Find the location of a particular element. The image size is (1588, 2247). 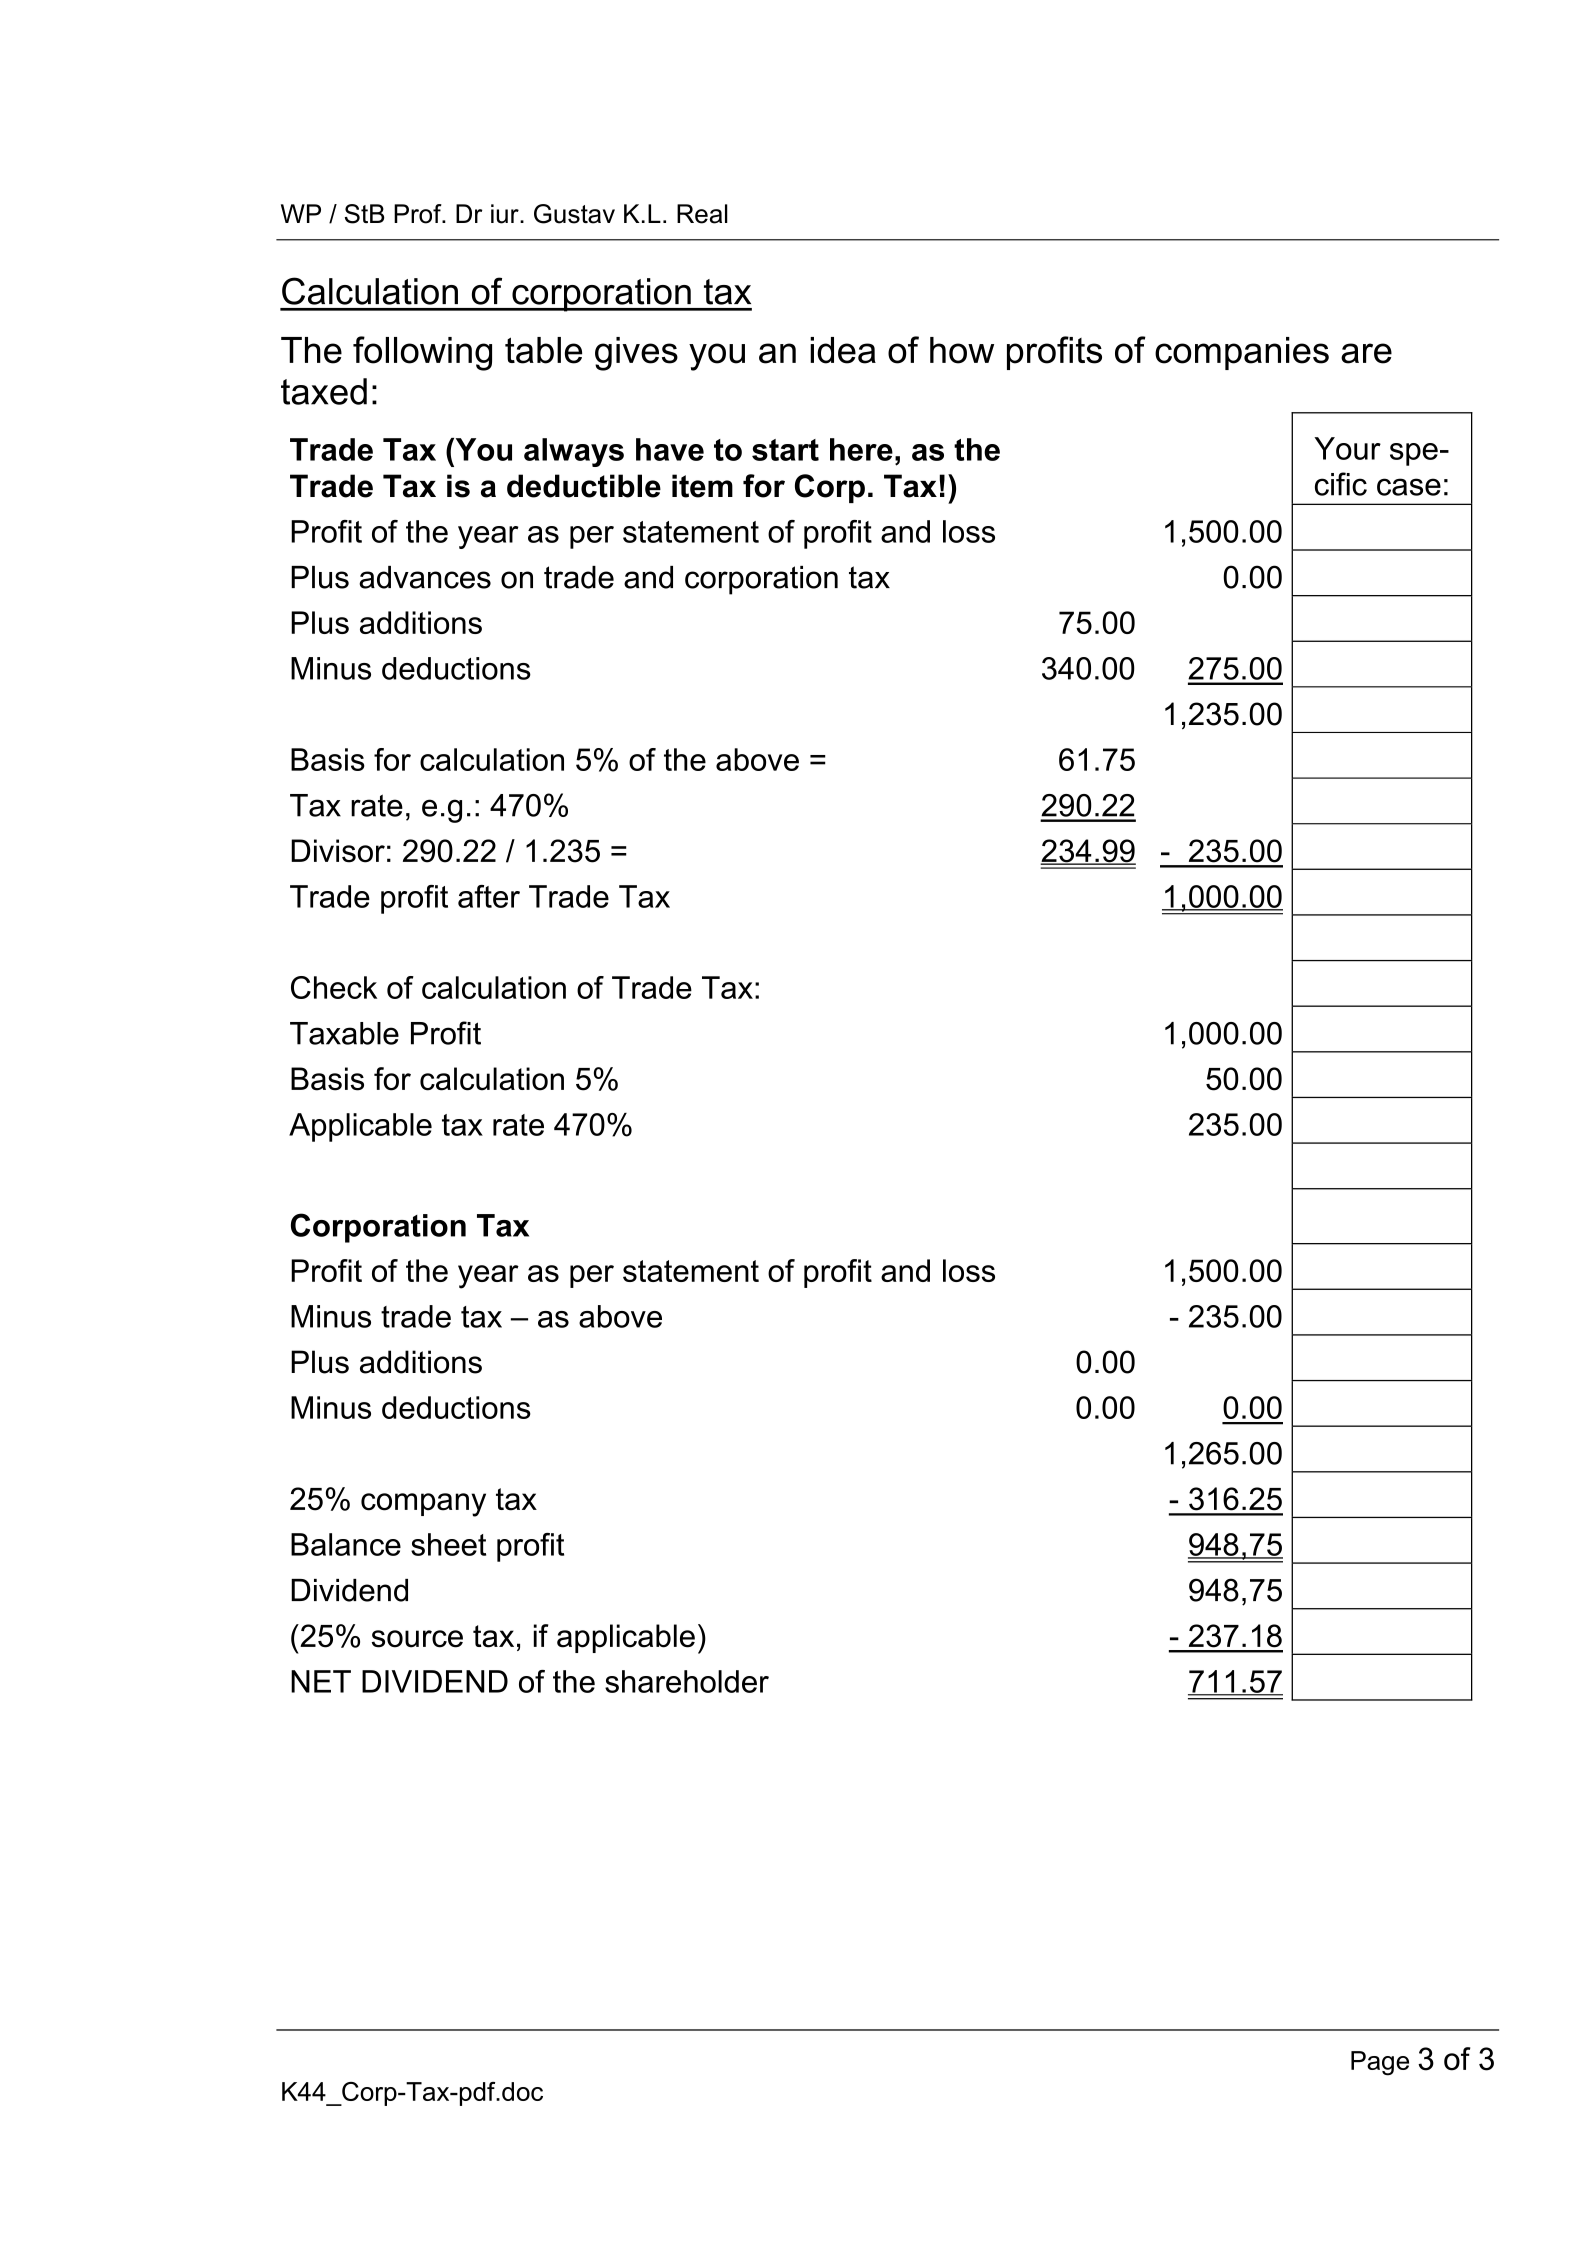

NET is located at coordinates (321, 1681).
